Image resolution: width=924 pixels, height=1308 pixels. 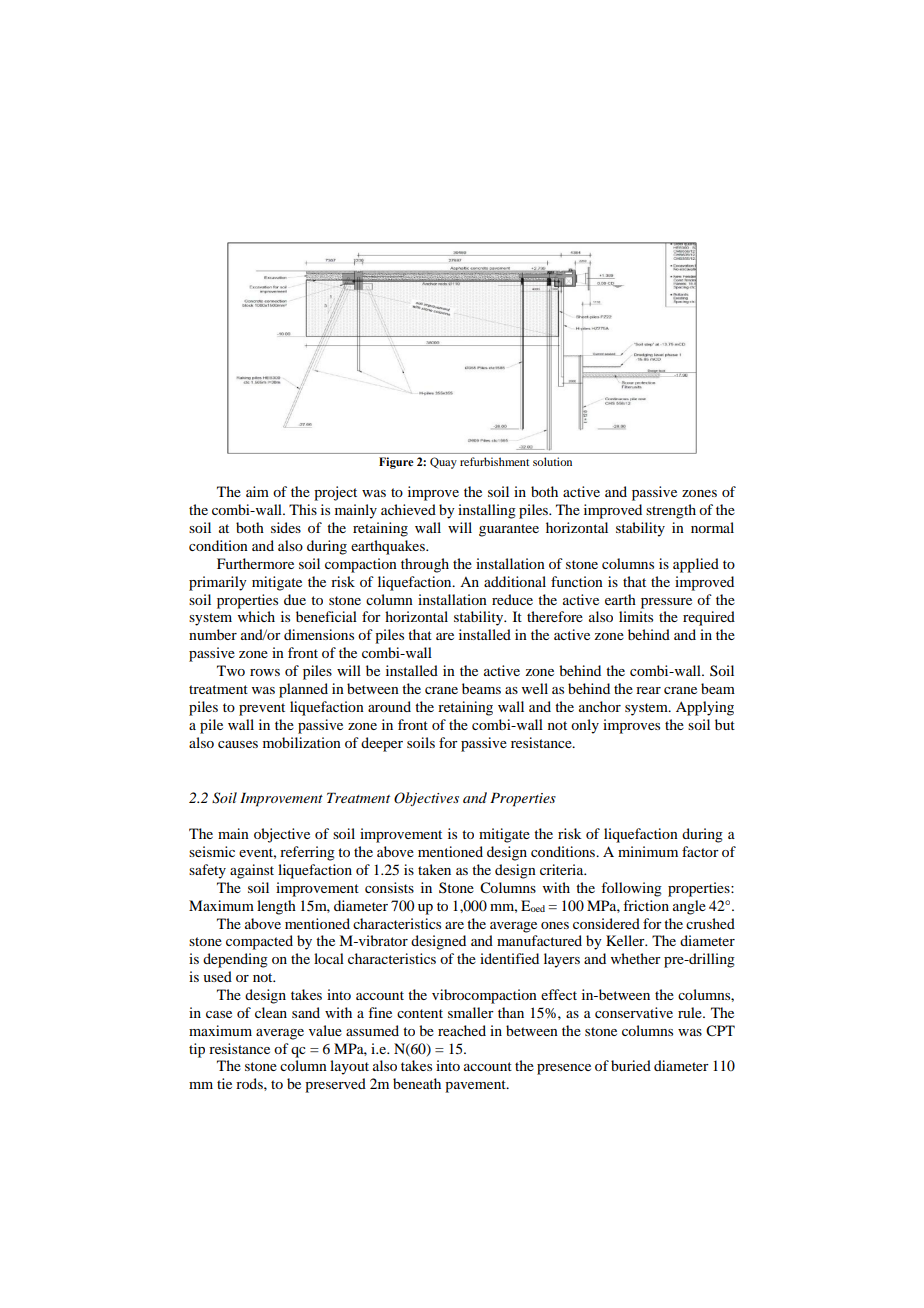 I want to click on aim, so click(x=257, y=491).
